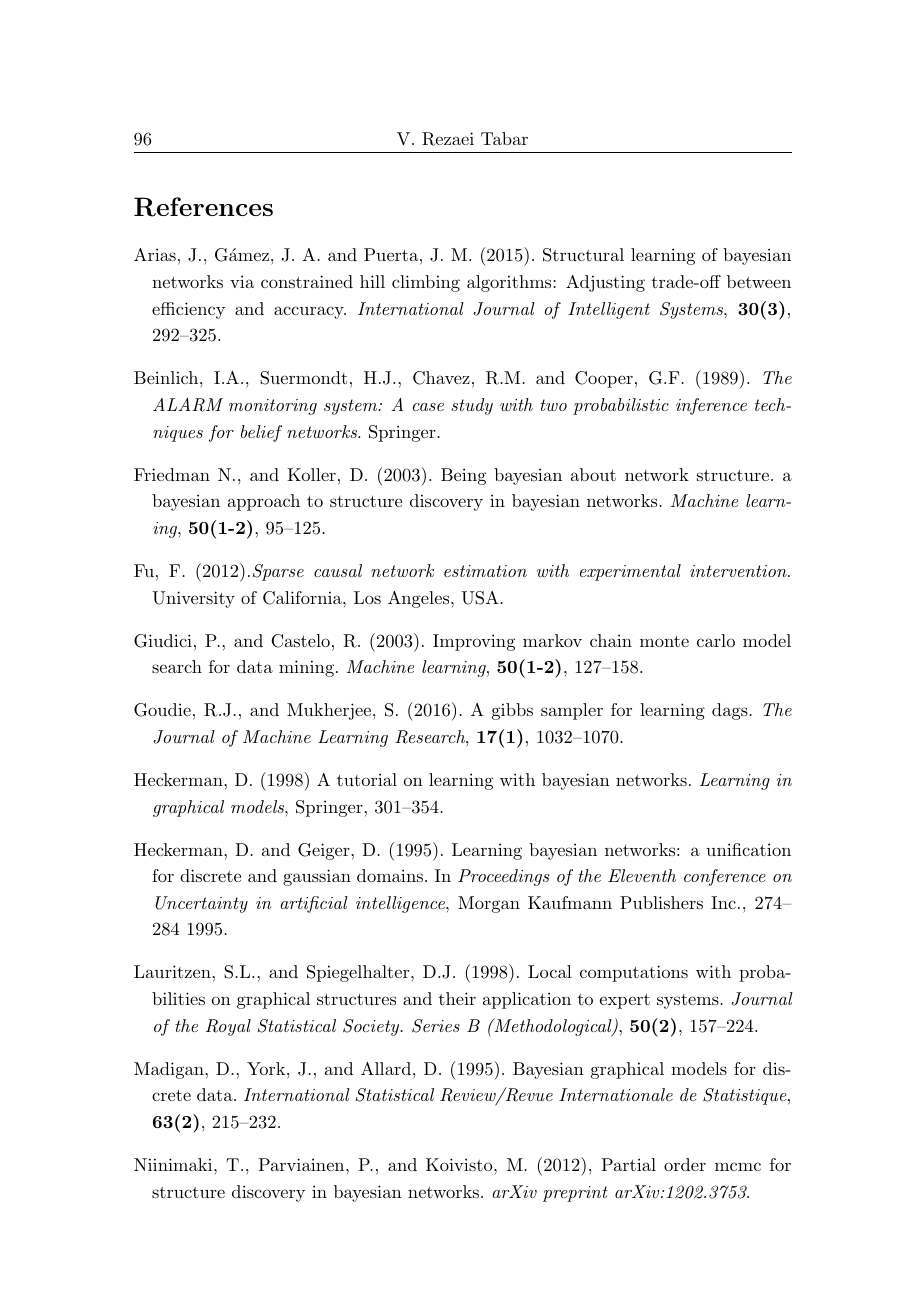 The width and height of the screenshot is (921, 1316). What do you see at coordinates (267, 1068) in the screenshot?
I see `York` at bounding box center [267, 1068].
